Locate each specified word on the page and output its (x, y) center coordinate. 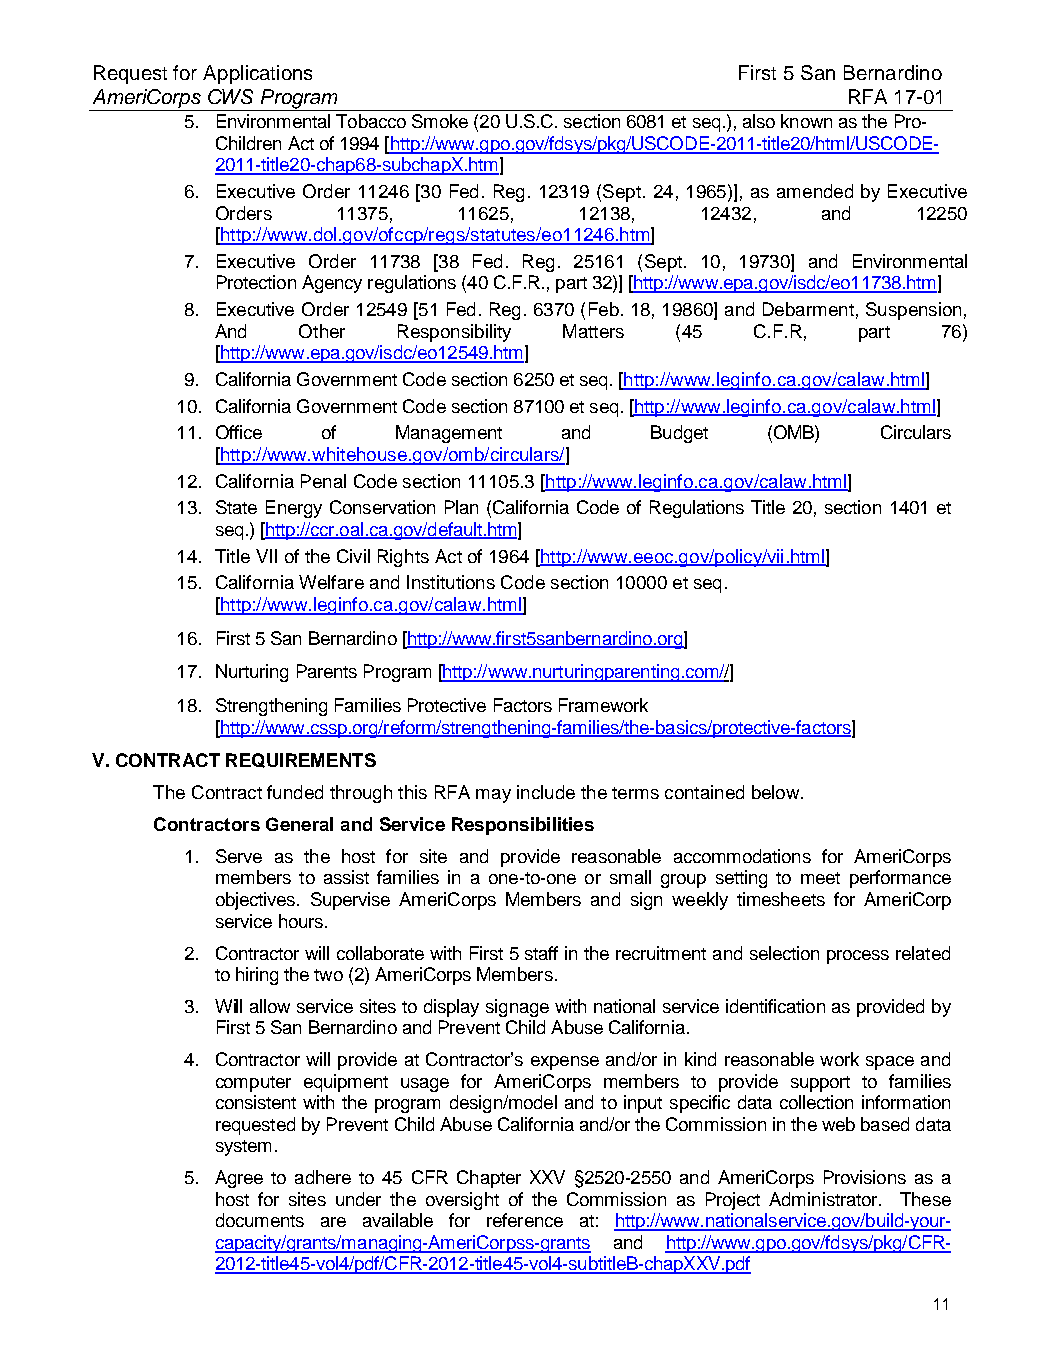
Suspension (913, 311)
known (806, 121)
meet (820, 878)
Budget (679, 434)
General (299, 824)
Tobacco (371, 121)
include (546, 792)
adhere (323, 1177)
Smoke (440, 121)
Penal (323, 481)
